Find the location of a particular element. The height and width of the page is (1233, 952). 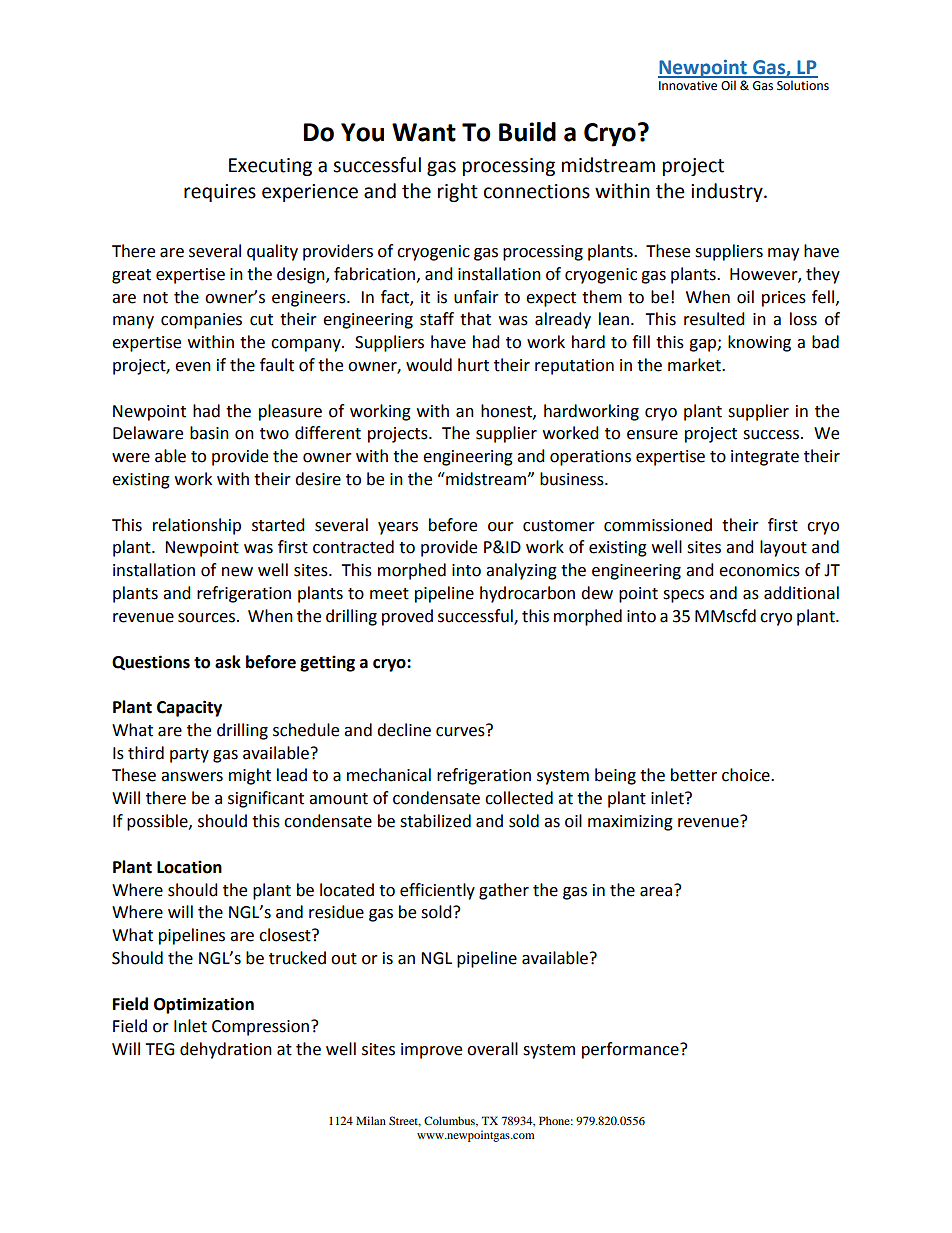

right is located at coordinates (458, 192).
